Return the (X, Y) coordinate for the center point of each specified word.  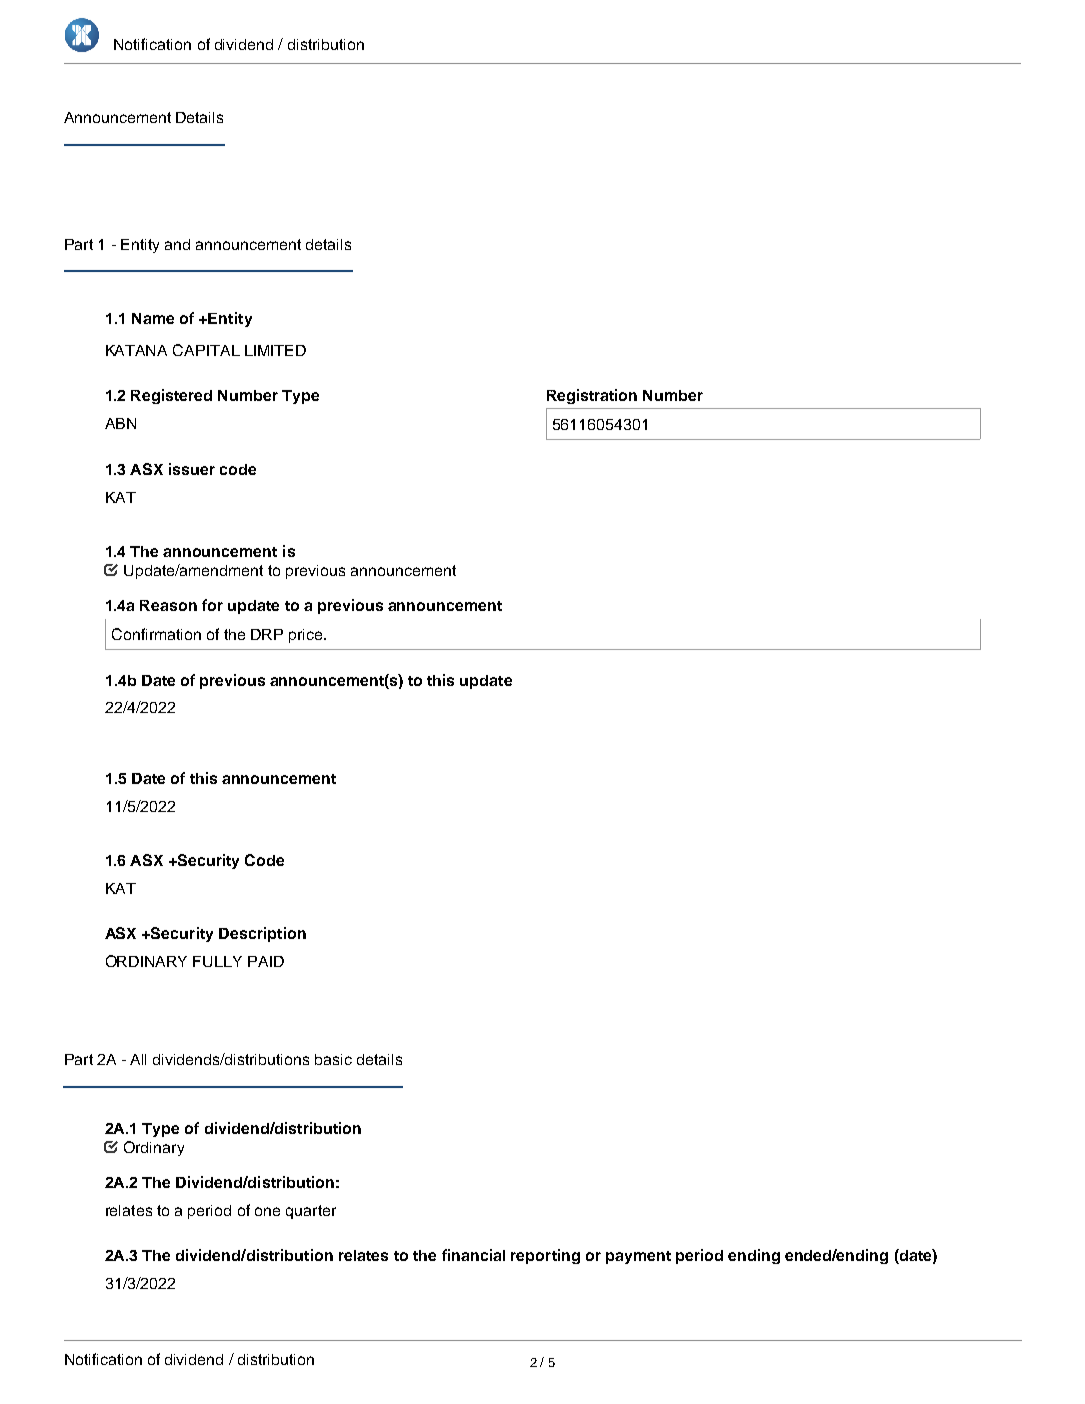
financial (473, 1255)
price (307, 636)
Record (180, 1340)
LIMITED (275, 350)
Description (262, 934)
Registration (592, 396)
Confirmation (156, 634)
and (177, 244)
